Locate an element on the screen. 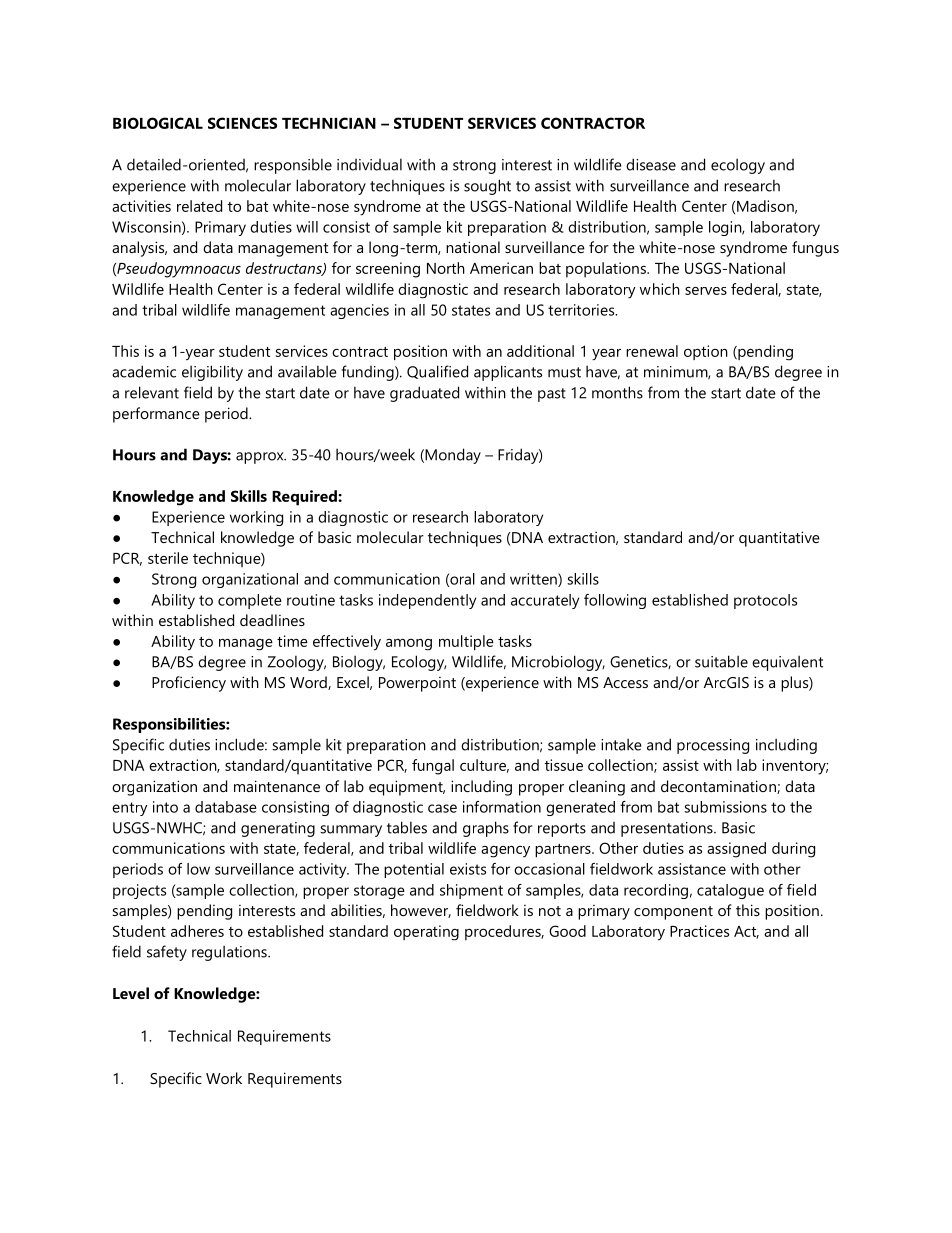  Proficiency is located at coordinates (189, 684).
